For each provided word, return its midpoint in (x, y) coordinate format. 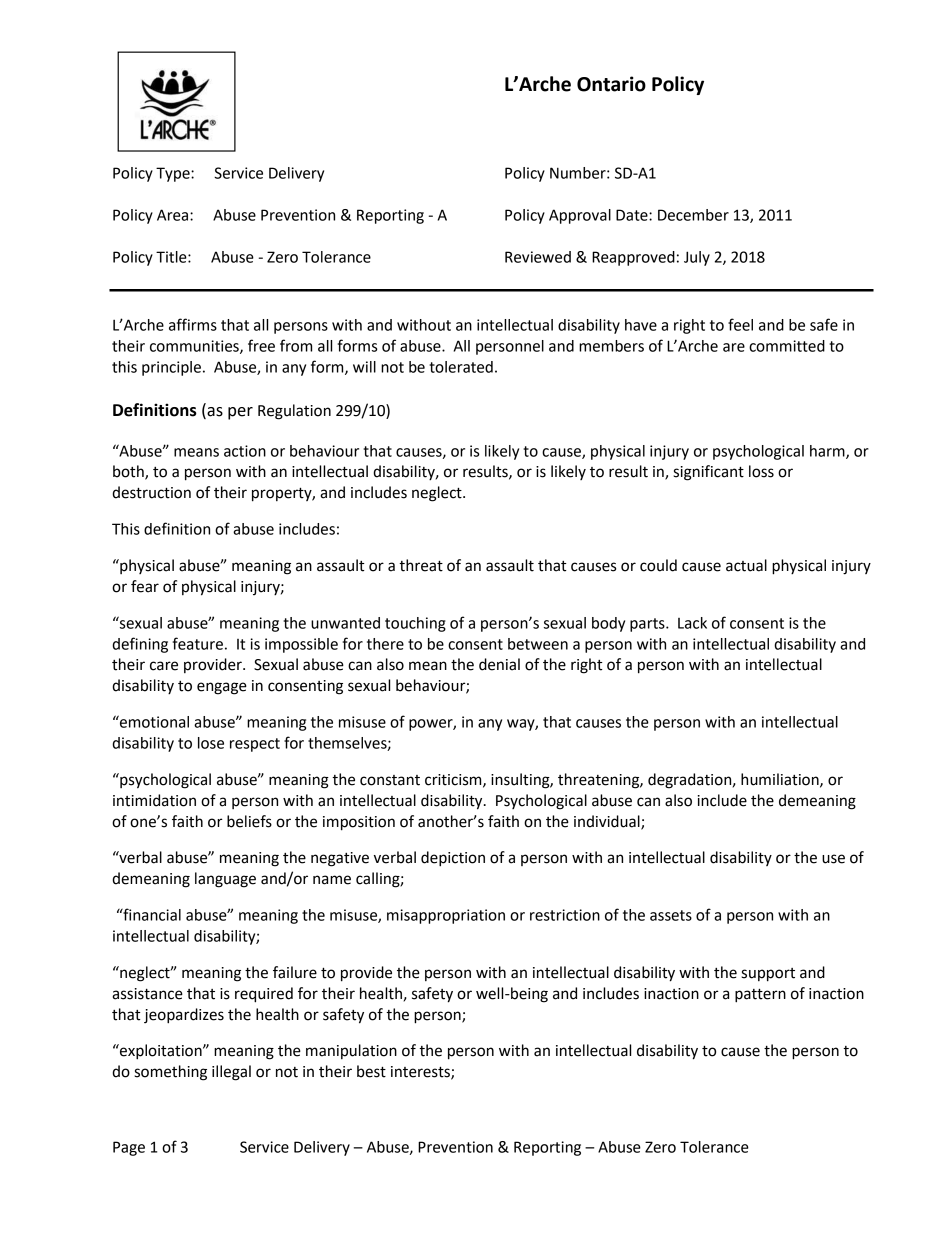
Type (174, 174)
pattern (760, 995)
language (225, 880)
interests (421, 1073)
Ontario (611, 84)
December (693, 215)
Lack (692, 623)
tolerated (461, 367)
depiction (453, 859)
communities (195, 347)
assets (671, 915)
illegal (231, 1073)
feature (197, 643)
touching (415, 624)
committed (787, 346)
